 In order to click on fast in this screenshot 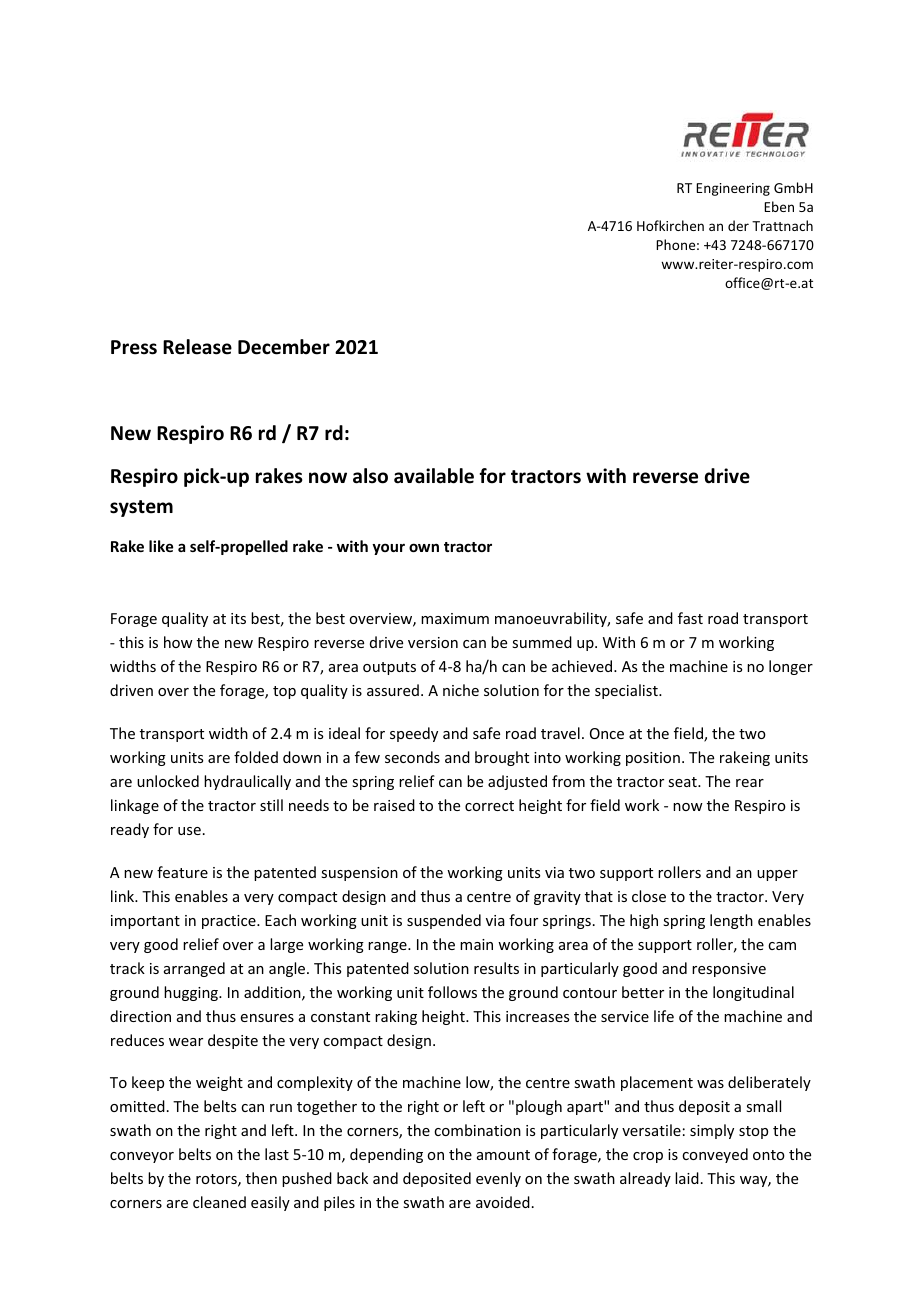, I will do `click(690, 618)`.
